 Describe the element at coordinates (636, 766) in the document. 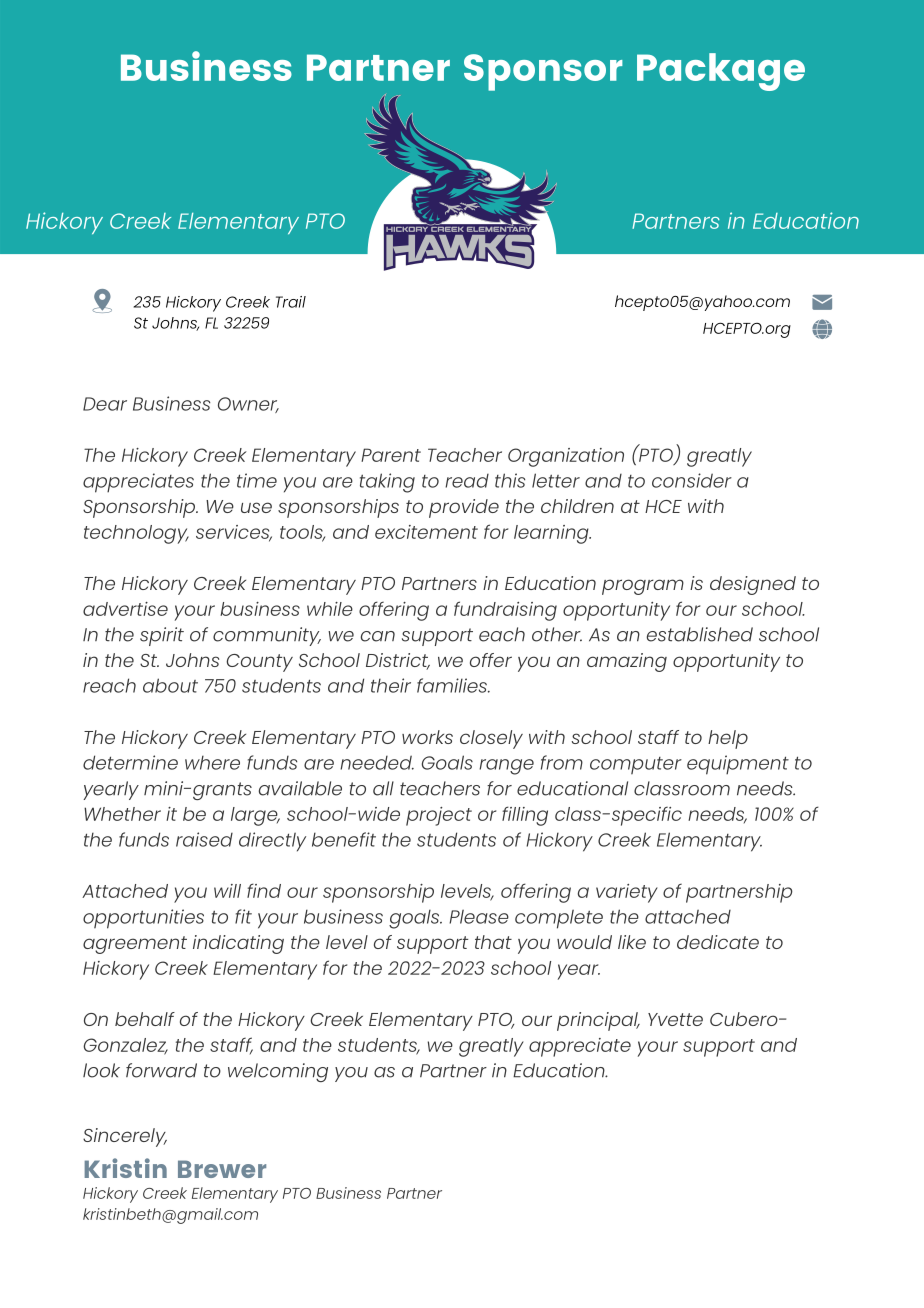

I see `computer` at that location.
